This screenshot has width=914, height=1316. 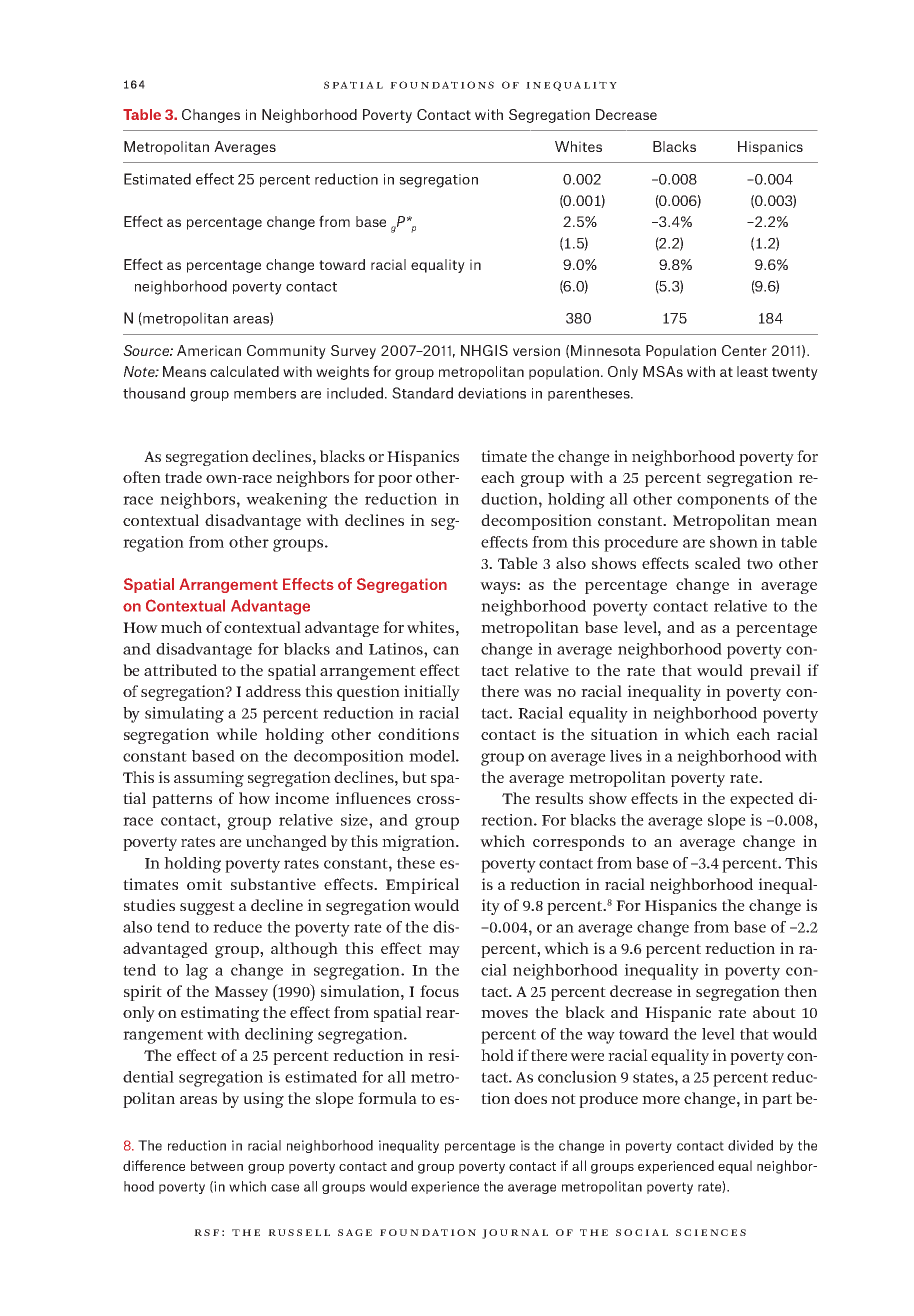 I want to click on between, so click(x=217, y=1165).
